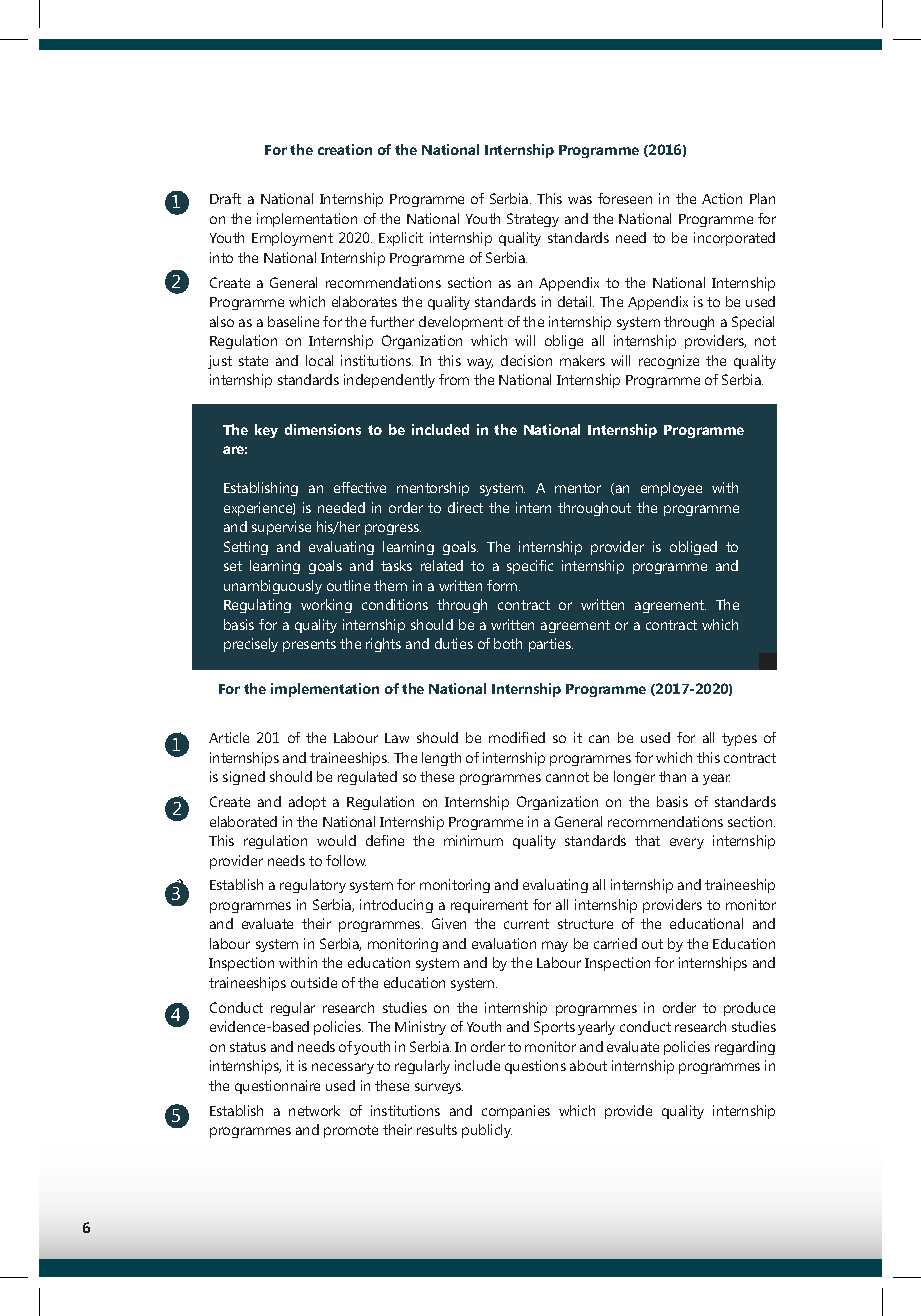 Image resolution: width=921 pixels, height=1316 pixels. I want to click on adopt, so click(307, 803).
